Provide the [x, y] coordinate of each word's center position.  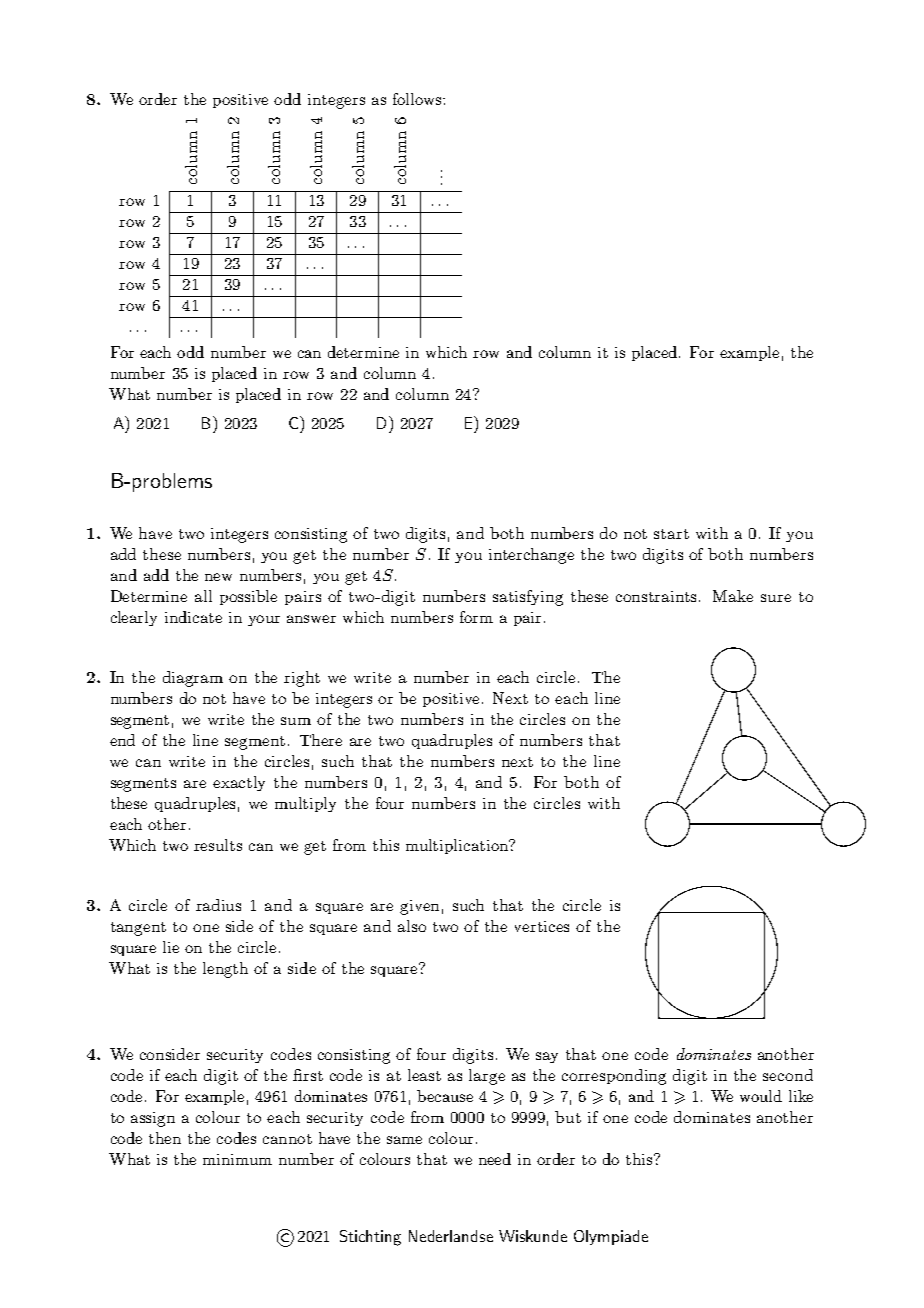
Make [733, 596]
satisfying [528, 598]
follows [418, 99]
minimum [237, 1159]
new [218, 577]
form [476, 617]
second [788, 1075]
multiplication [458, 846]
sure [776, 598]
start [671, 534]
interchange [531, 556]
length [225, 970]
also [412, 926]
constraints [658, 596]
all [203, 596]
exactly [239, 783]
